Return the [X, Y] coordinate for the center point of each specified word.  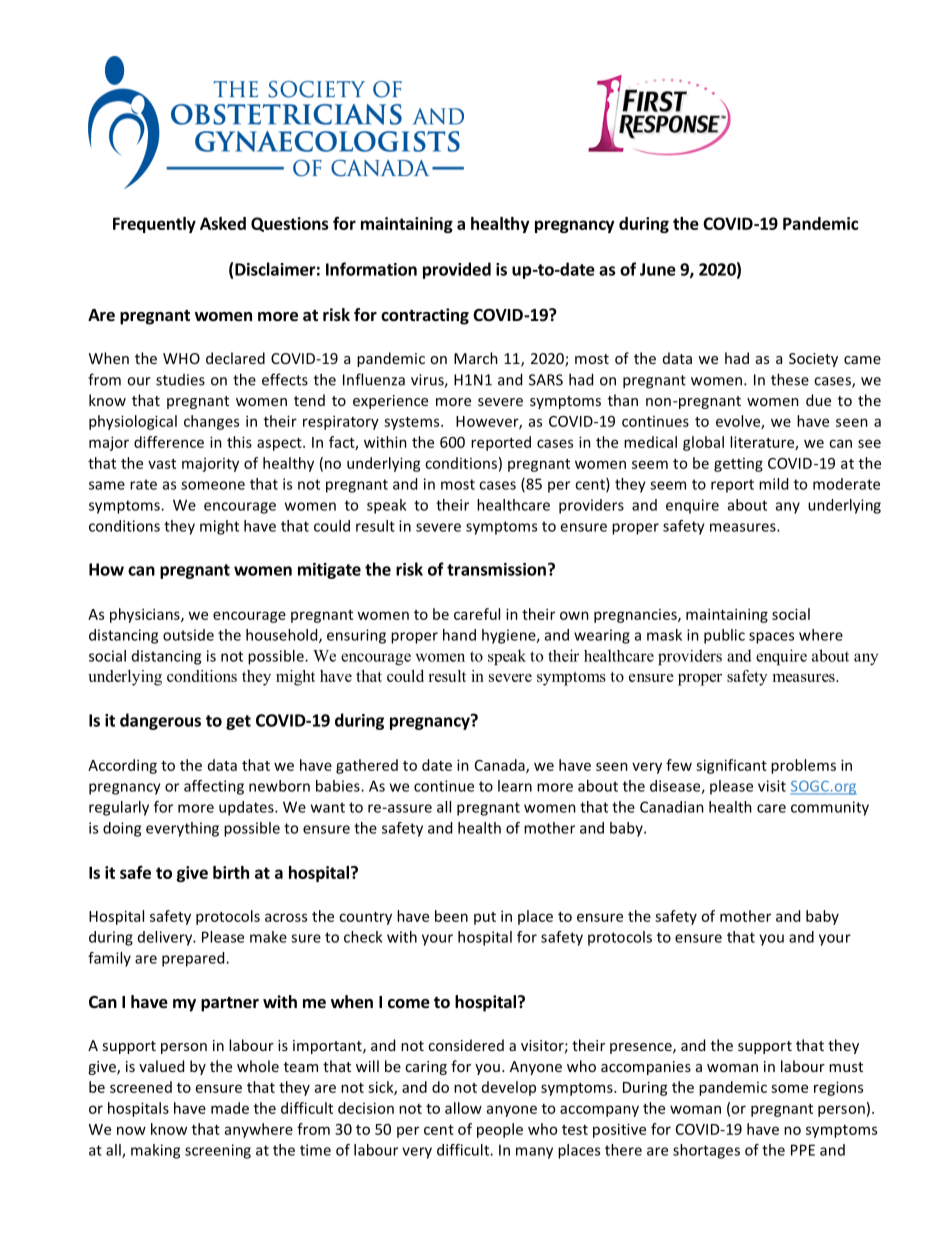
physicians [146, 615]
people [500, 1130]
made [230, 1108]
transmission [496, 569]
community [830, 808]
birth [231, 872]
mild [773, 484]
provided [457, 270]
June [658, 269]
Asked [223, 223]
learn [515, 786]
